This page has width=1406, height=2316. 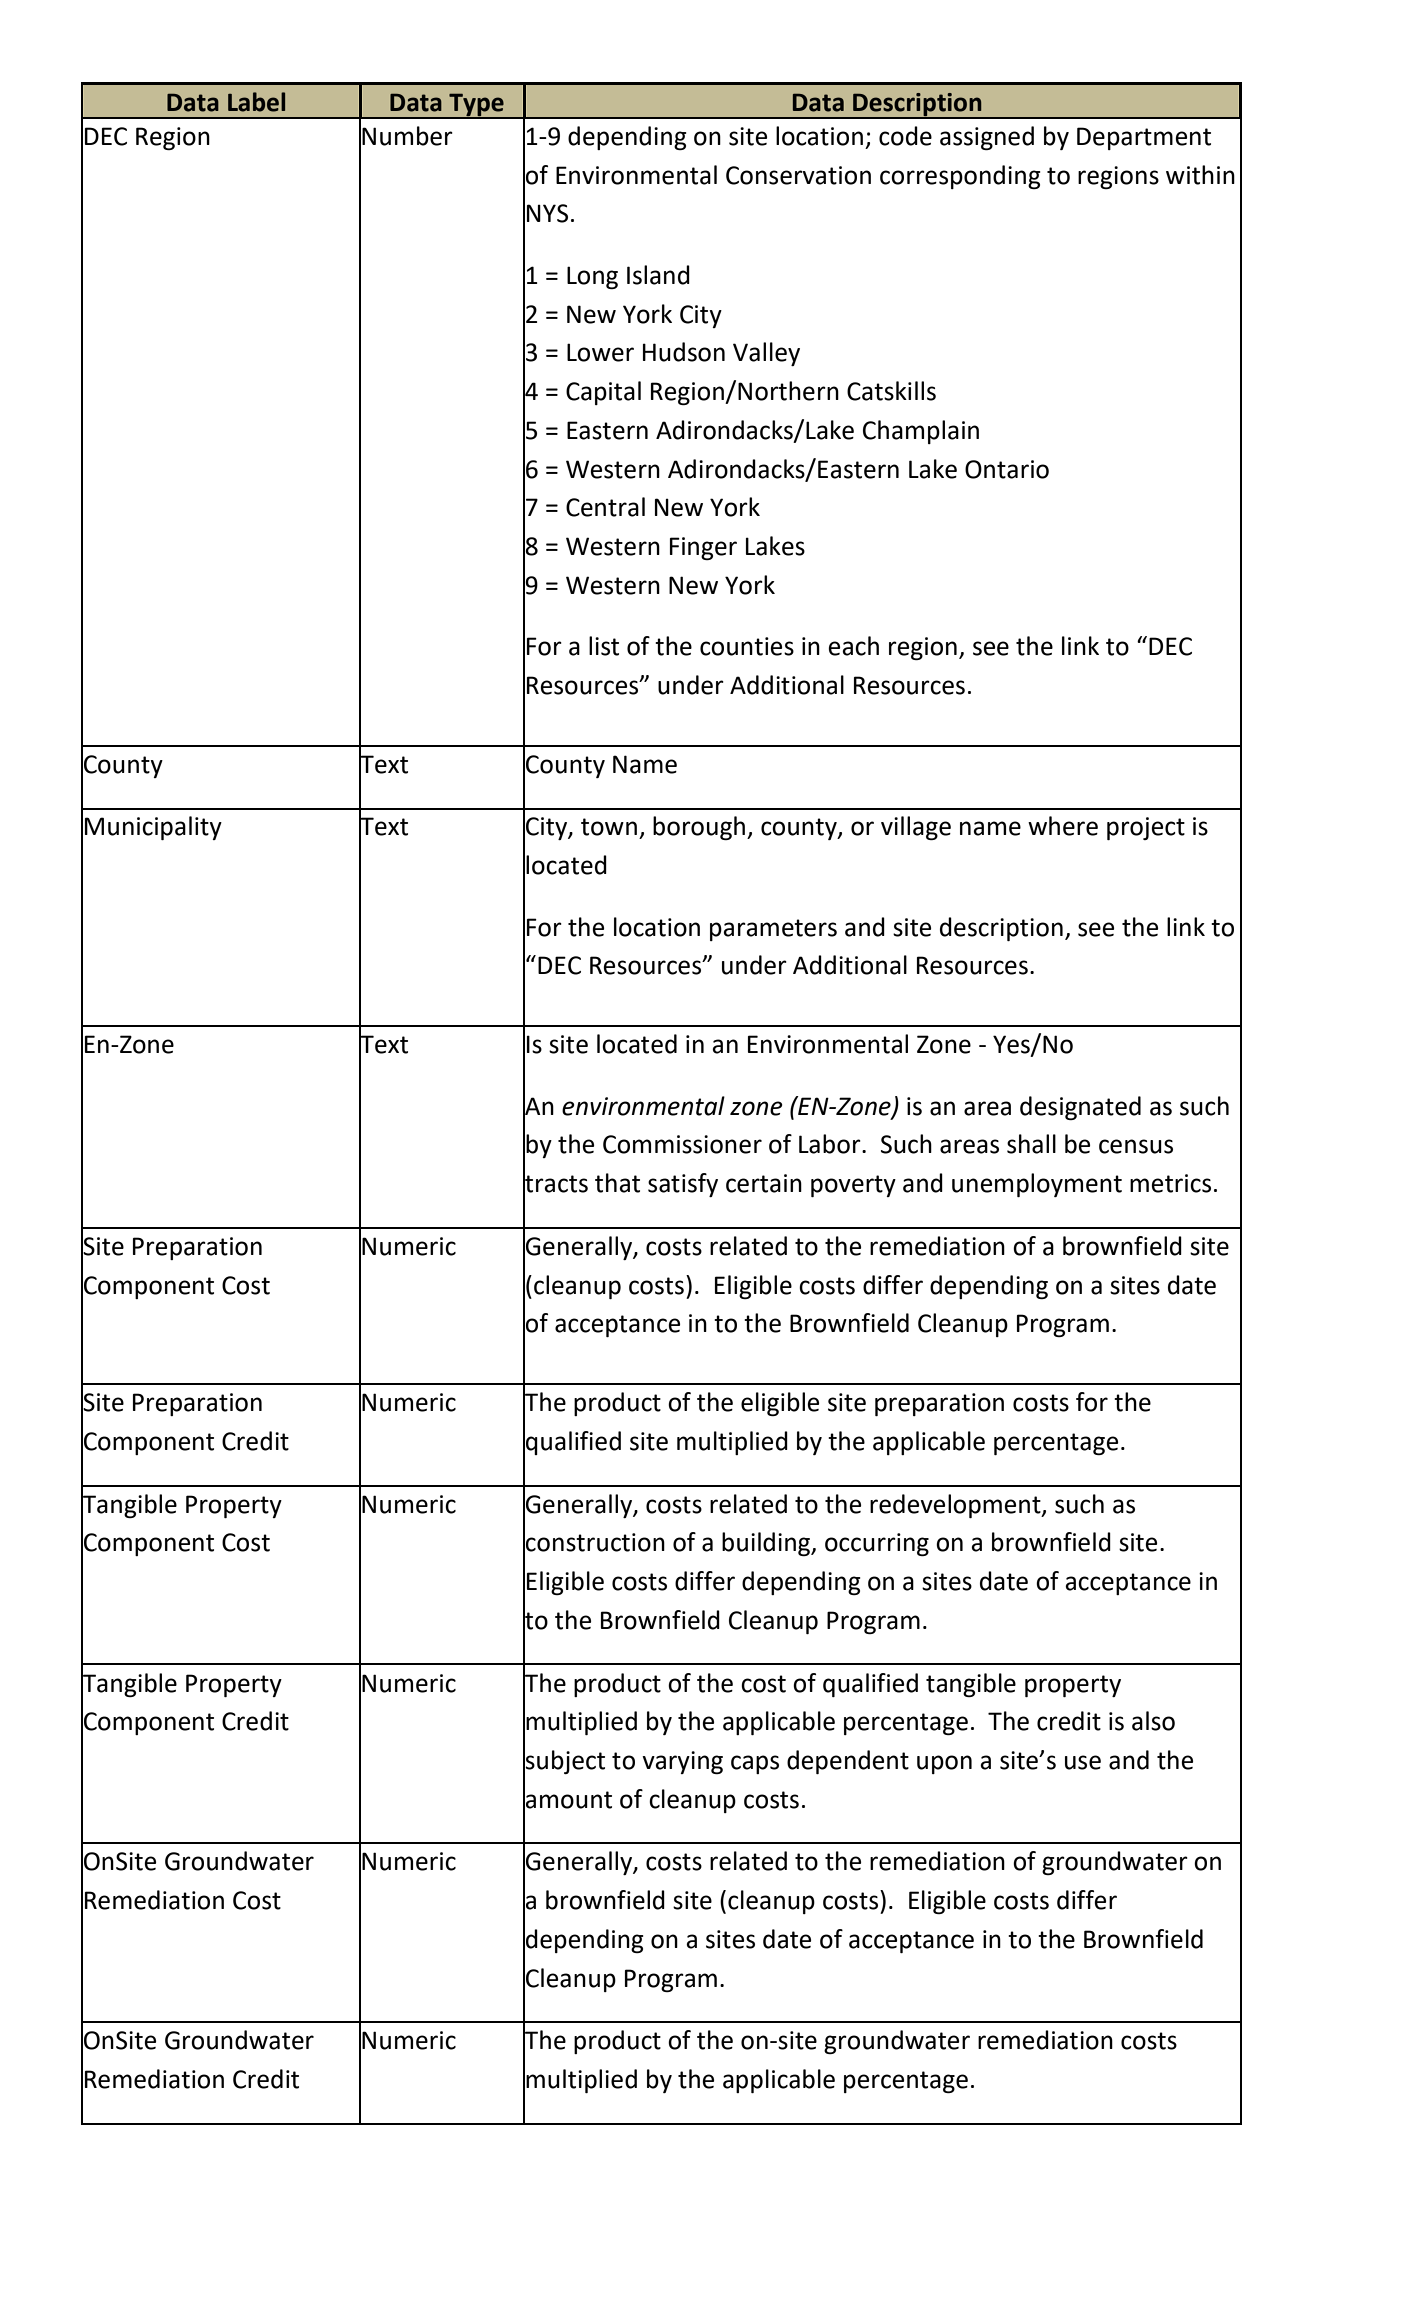 What do you see at coordinates (798, 175) in the page?
I see `Conservation` at bounding box center [798, 175].
